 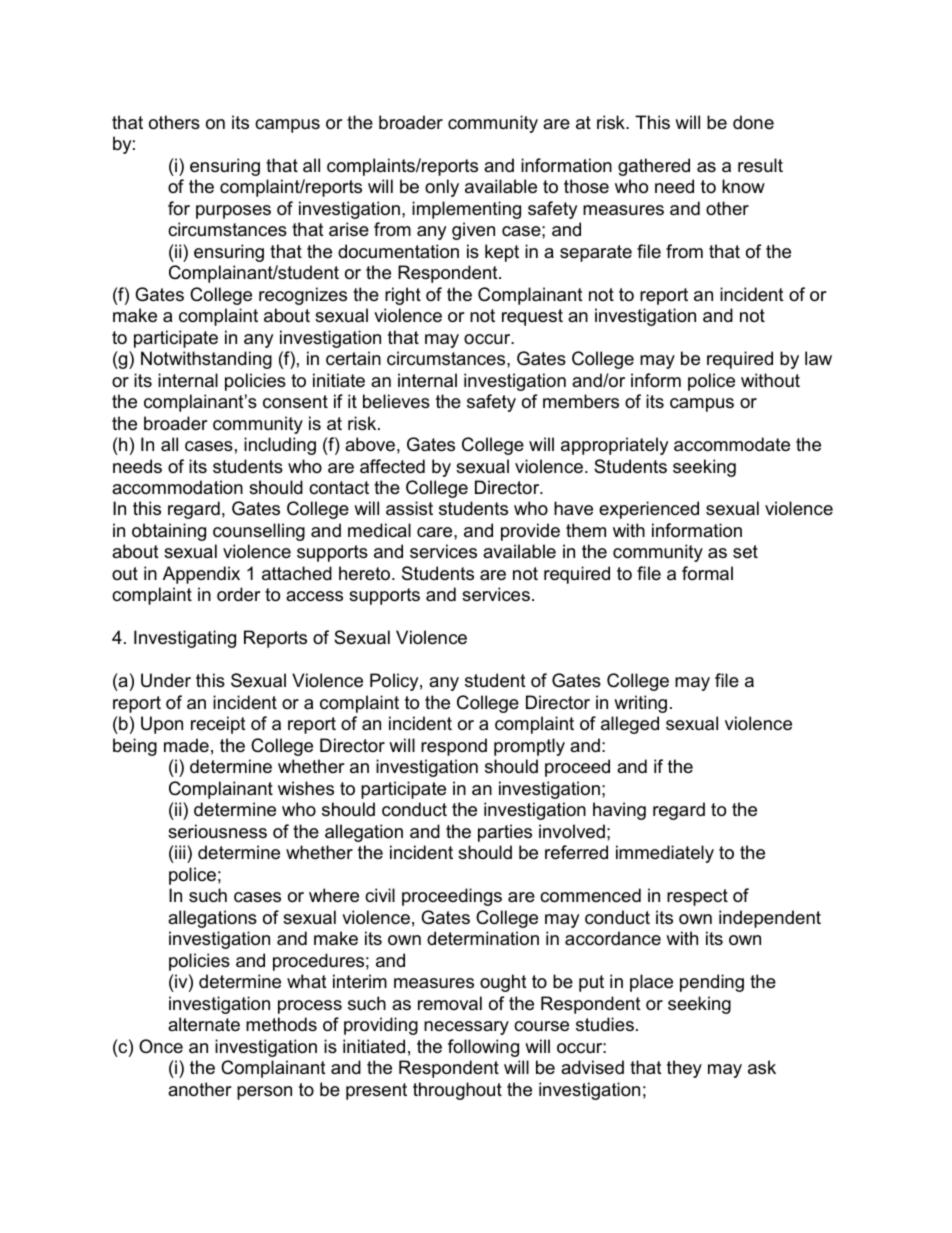 What do you see at coordinates (233, 212) in the screenshot?
I see `purposes` at bounding box center [233, 212].
